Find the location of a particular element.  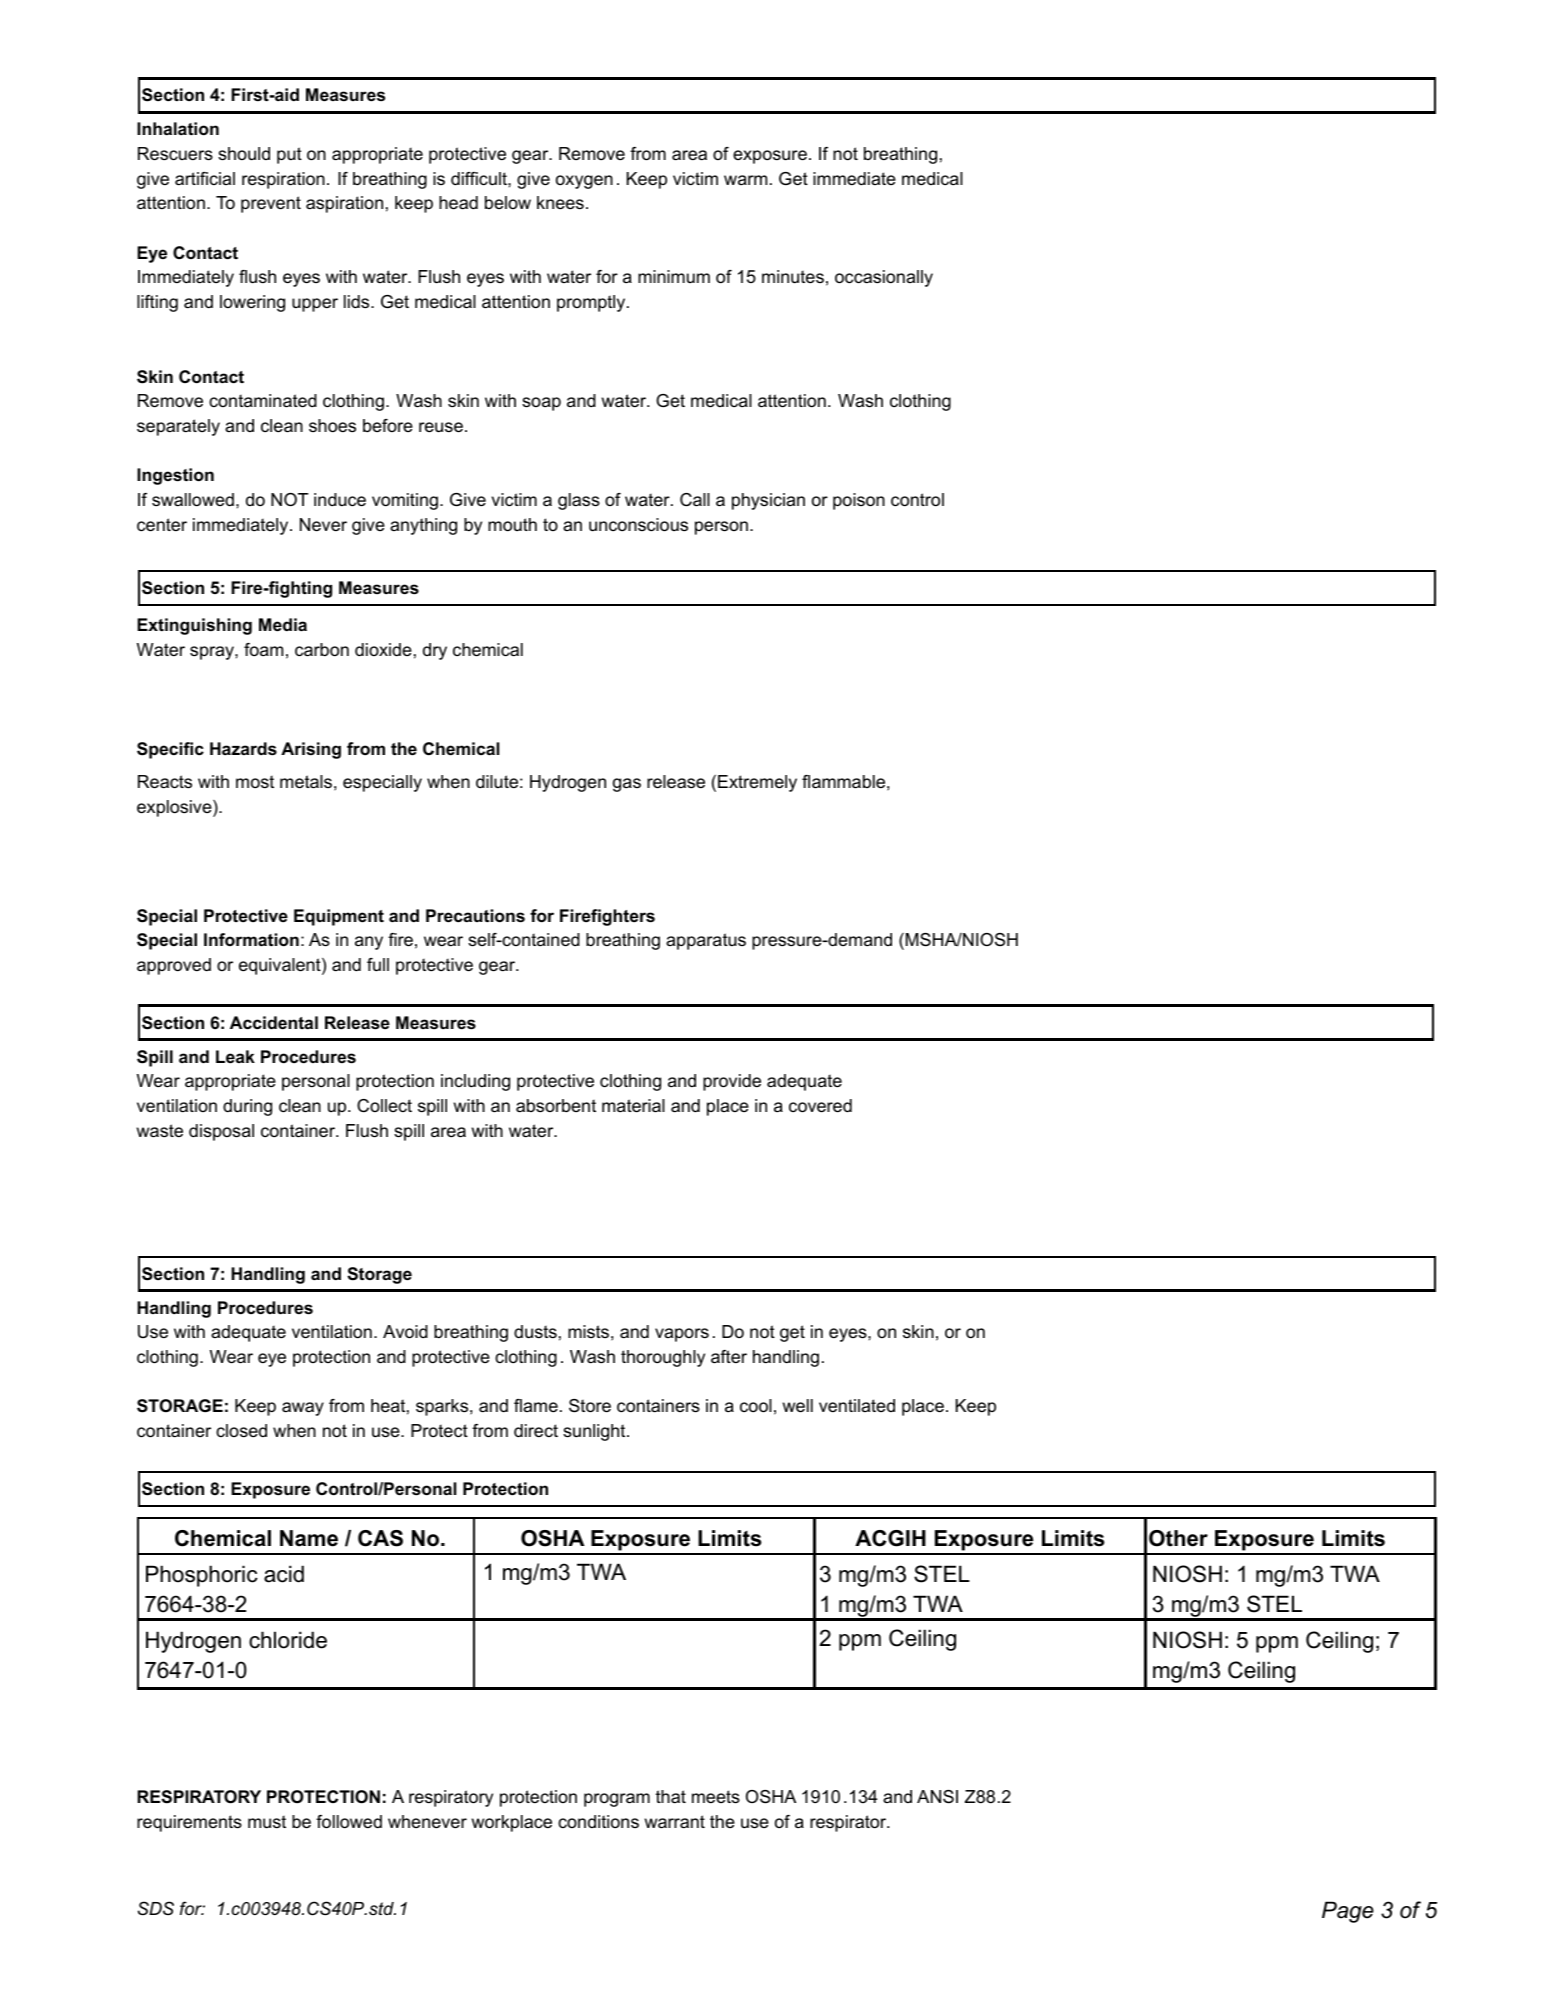

Arising is located at coordinates (311, 750).
